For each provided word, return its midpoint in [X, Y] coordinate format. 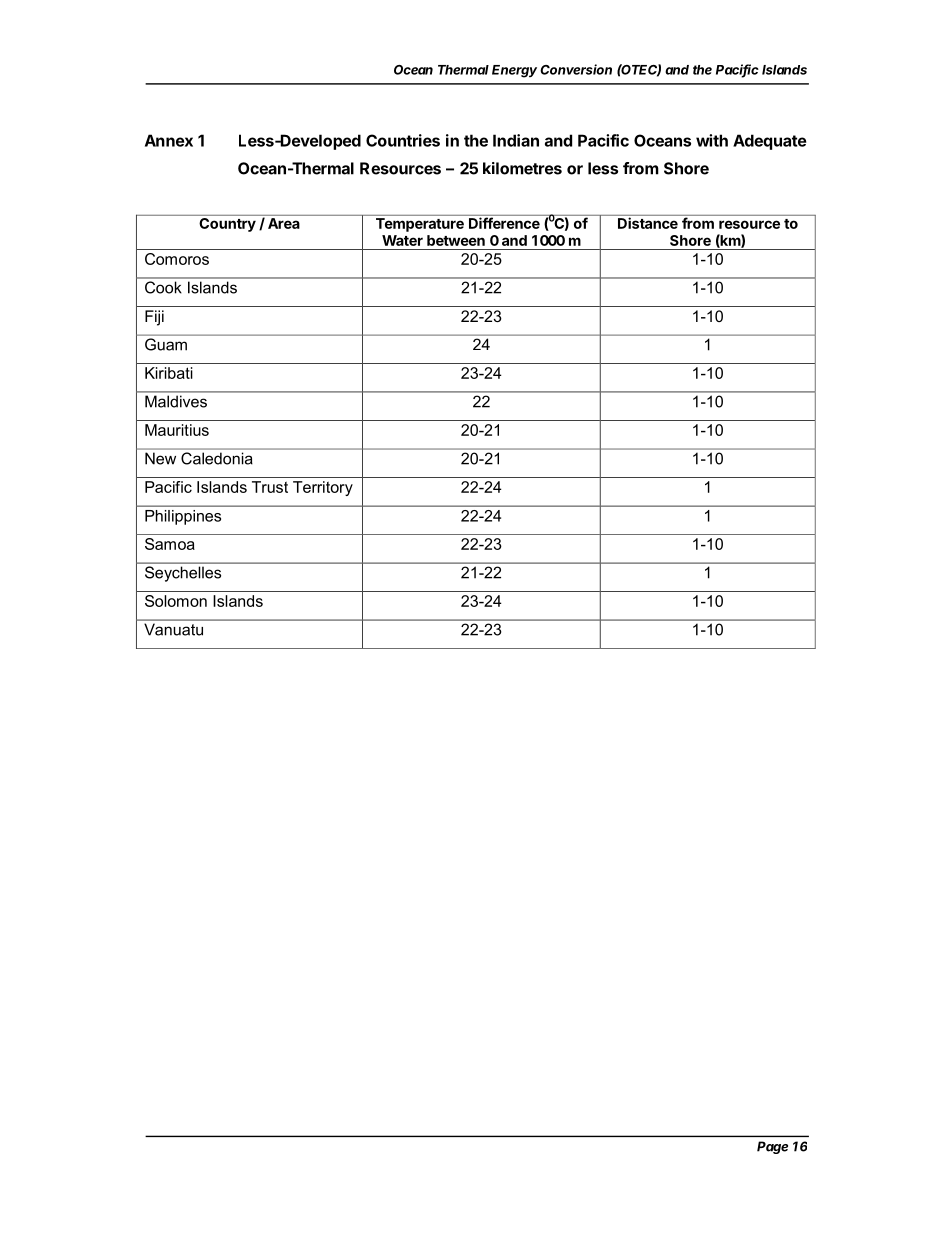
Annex [169, 140]
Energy [514, 71]
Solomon [176, 601]
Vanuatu [173, 630]
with [712, 140]
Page [772, 1147]
